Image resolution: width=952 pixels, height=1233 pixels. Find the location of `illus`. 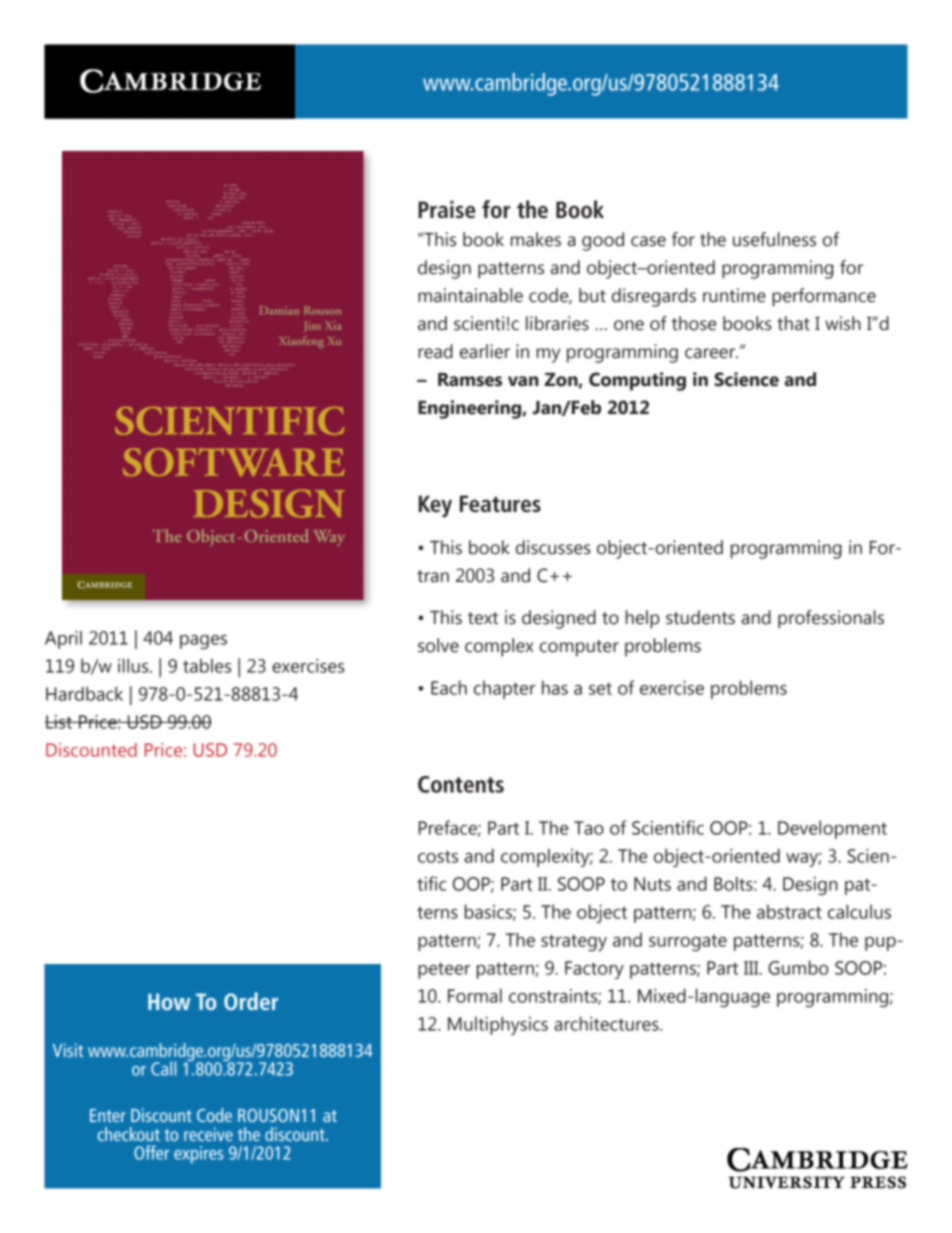

illus is located at coordinates (134, 665).
